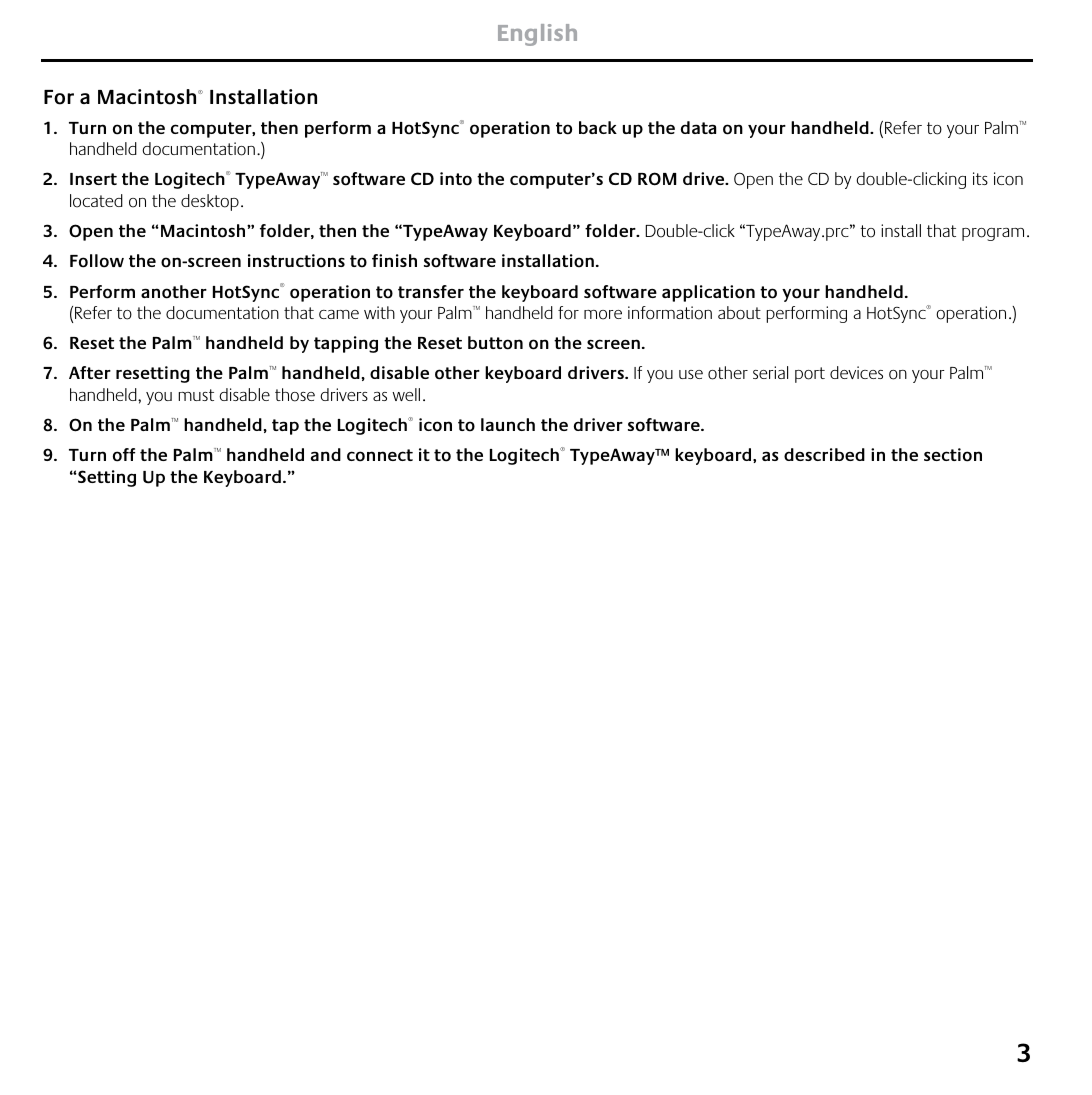 This image has height=1095, width=1092. I want to click on back, so click(598, 127).
